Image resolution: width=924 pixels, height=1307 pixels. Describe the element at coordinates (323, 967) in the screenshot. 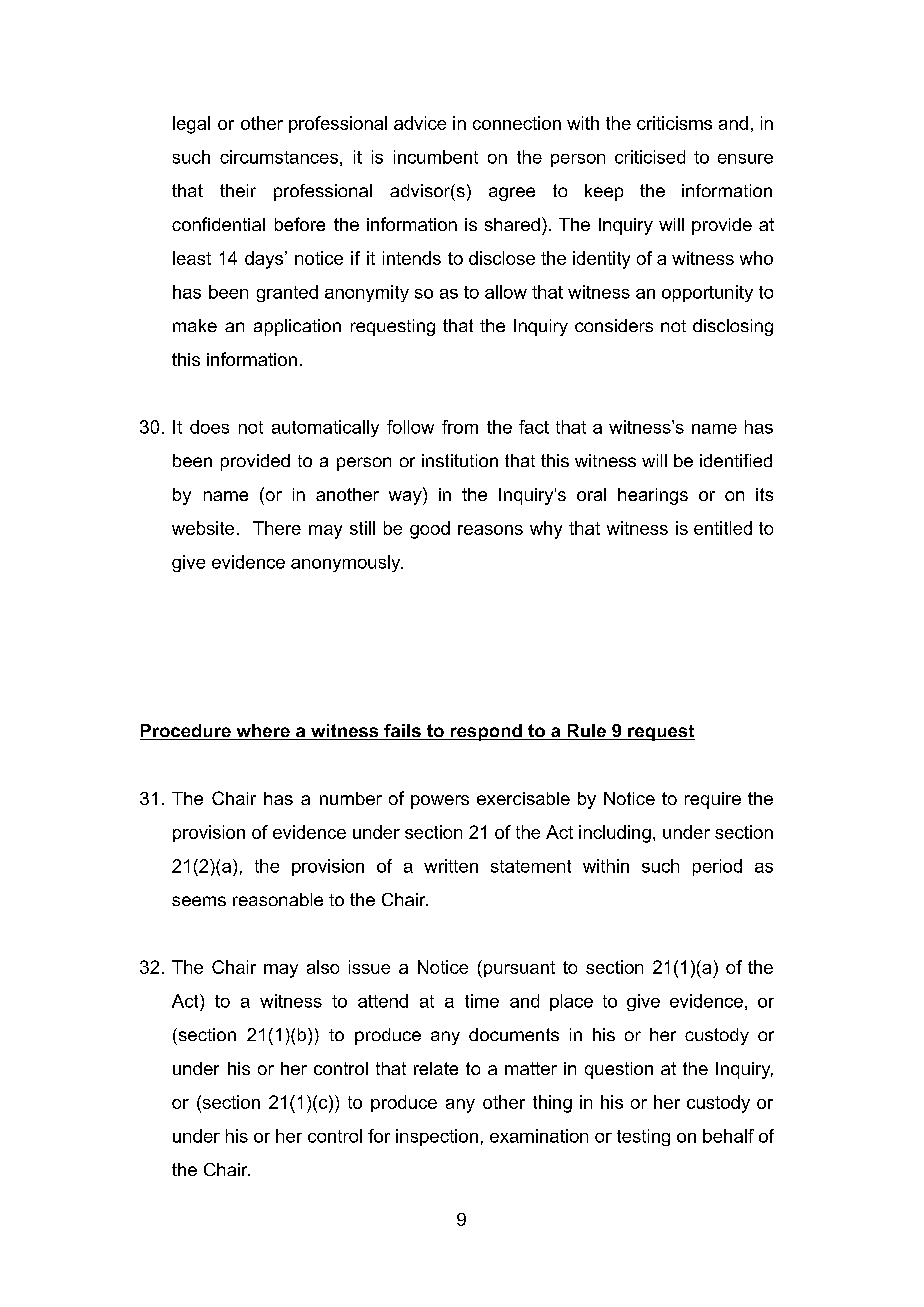

I see `also` at that location.
